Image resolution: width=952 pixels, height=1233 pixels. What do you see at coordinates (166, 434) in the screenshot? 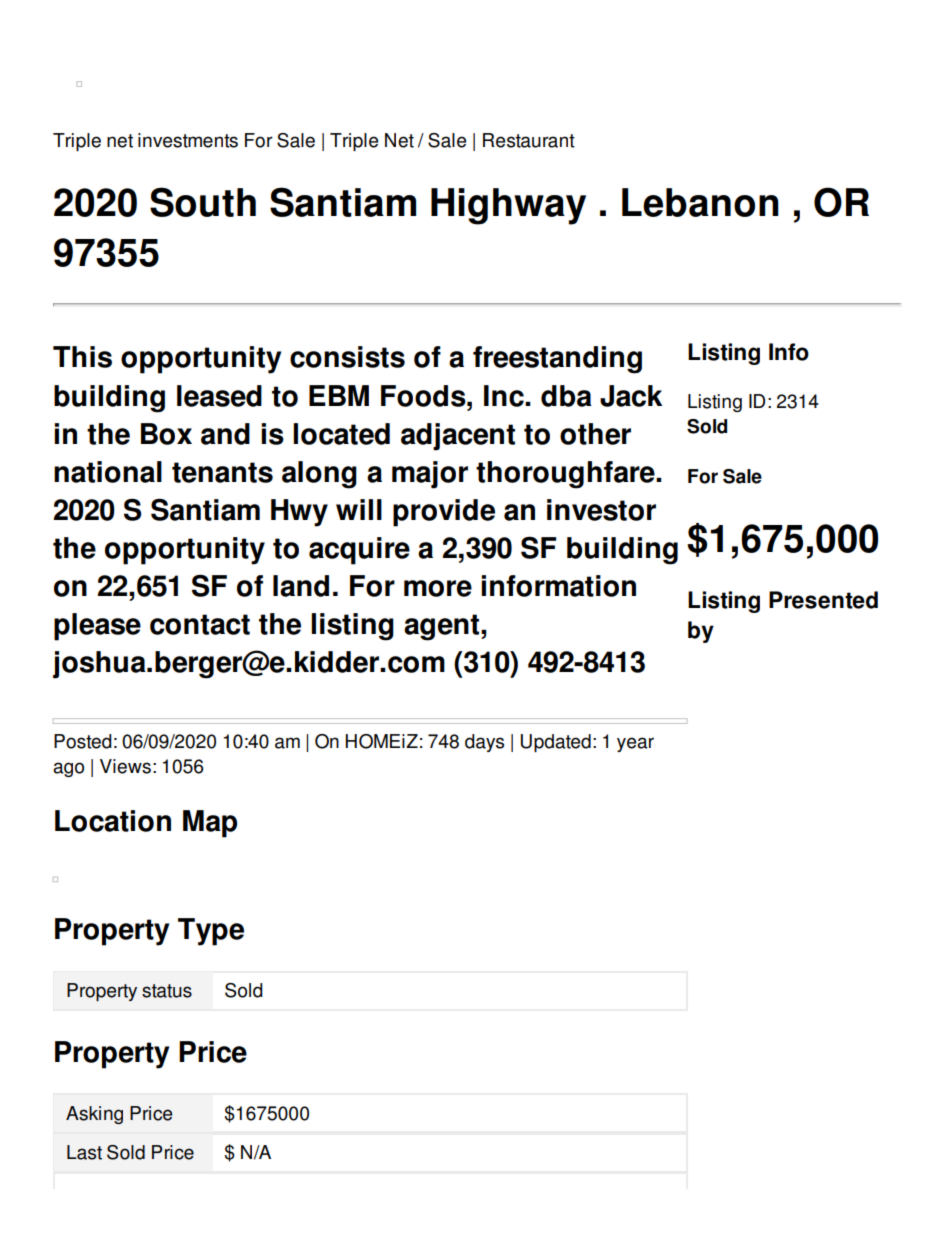
I see `Box` at bounding box center [166, 434].
